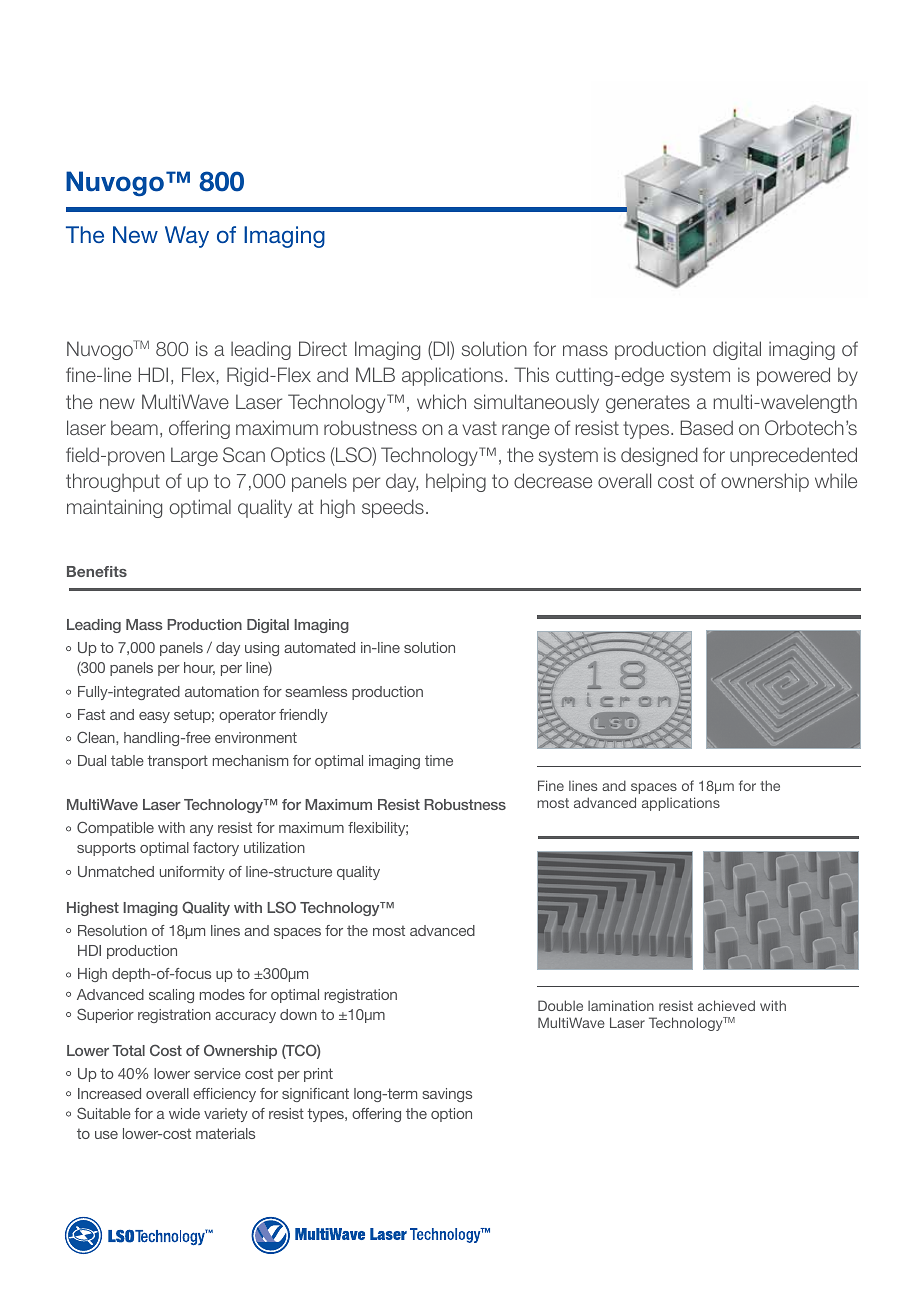  I want to click on This, so click(531, 374).
